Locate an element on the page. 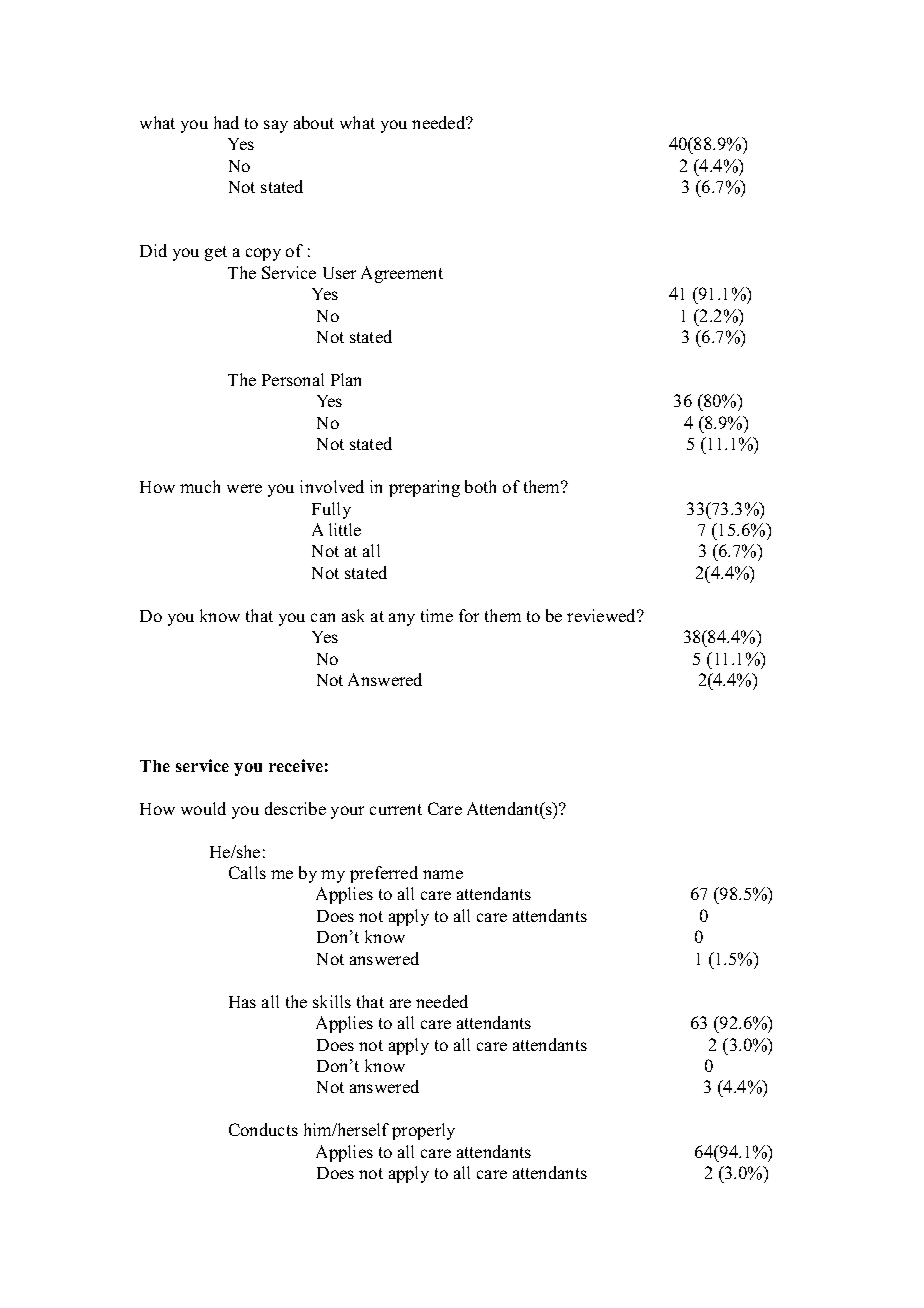 This page has height=1308, width=924. had is located at coordinates (226, 122).
